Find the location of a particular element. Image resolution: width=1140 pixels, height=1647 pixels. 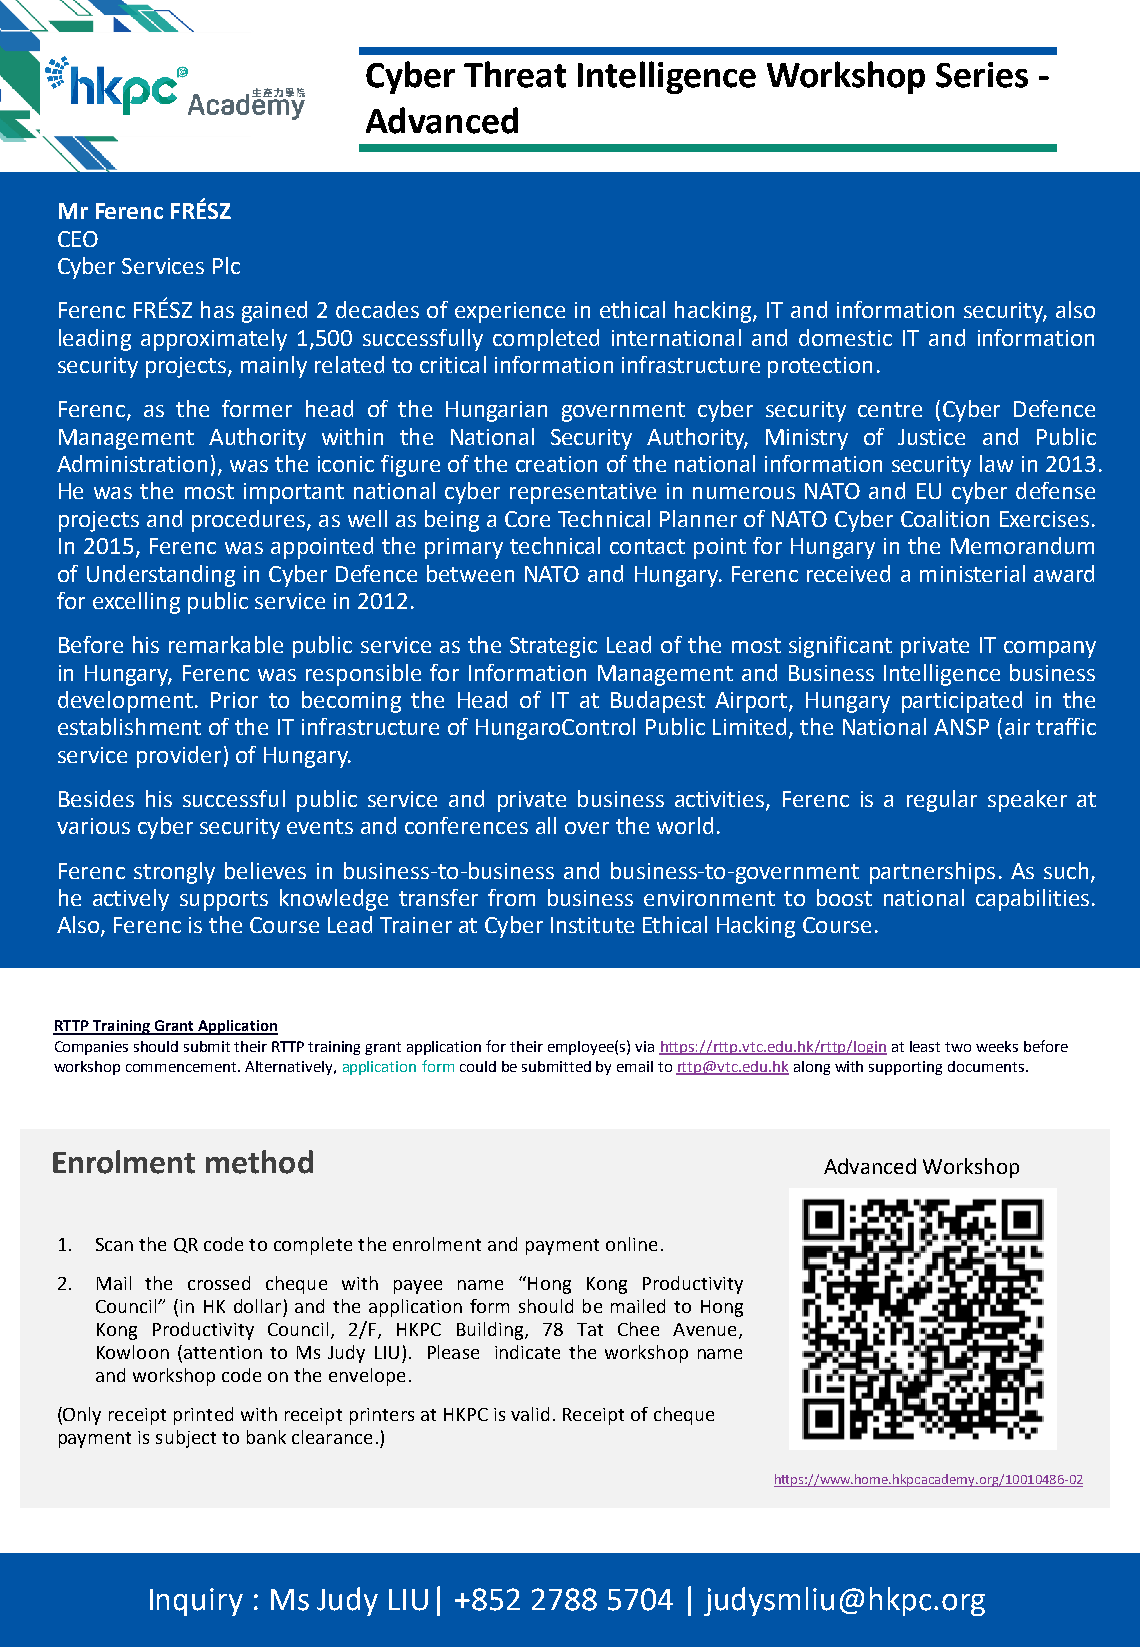

valid is located at coordinates (530, 1414).
